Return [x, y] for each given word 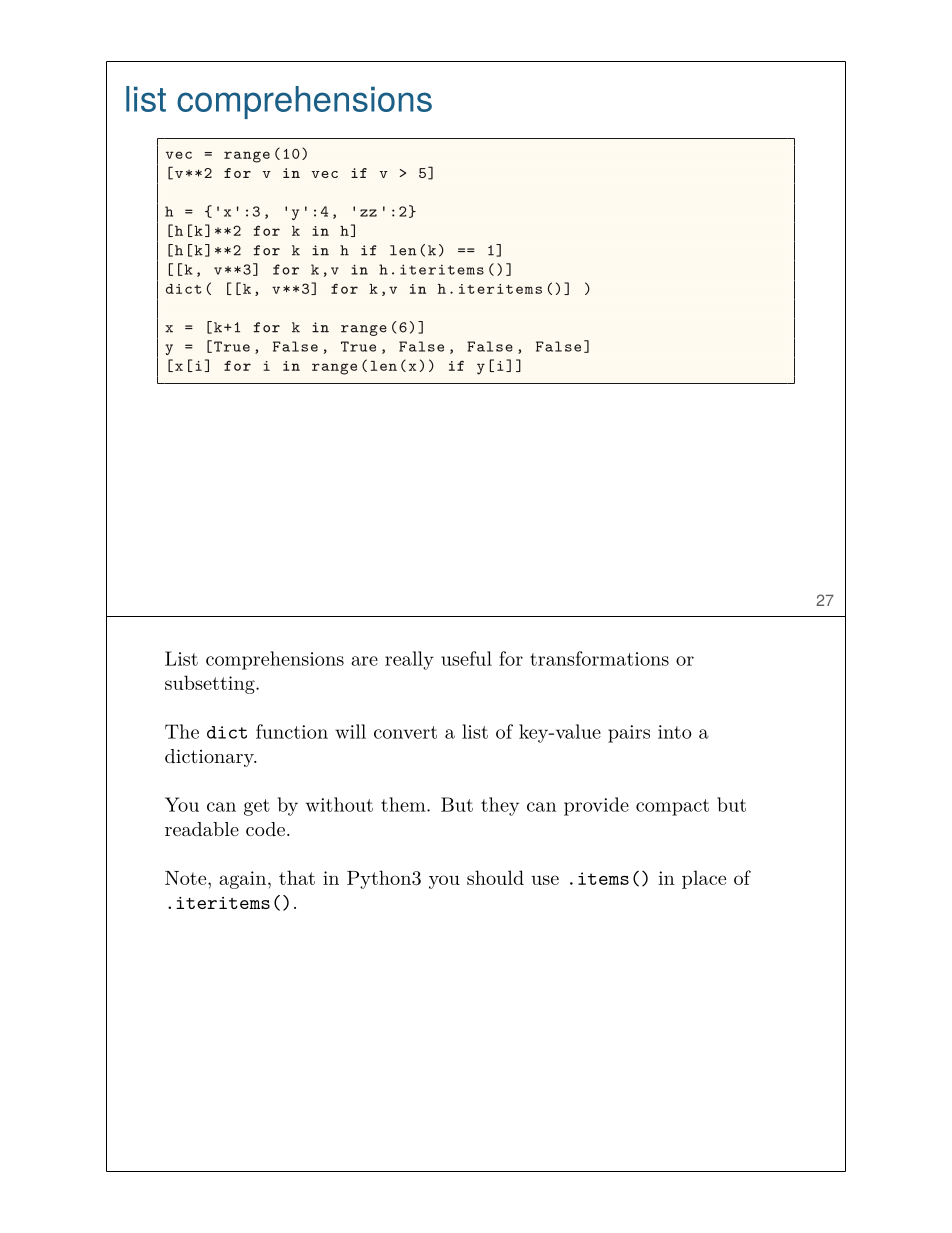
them [404, 804]
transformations [599, 658]
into [675, 732]
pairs [629, 734]
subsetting [211, 684]
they [500, 806]
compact [672, 807]
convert [405, 732]
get [257, 807]
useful [466, 658]
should [495, 877]
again [242, 880]
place [704, 879]
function [292, 731]
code [265, 829]
